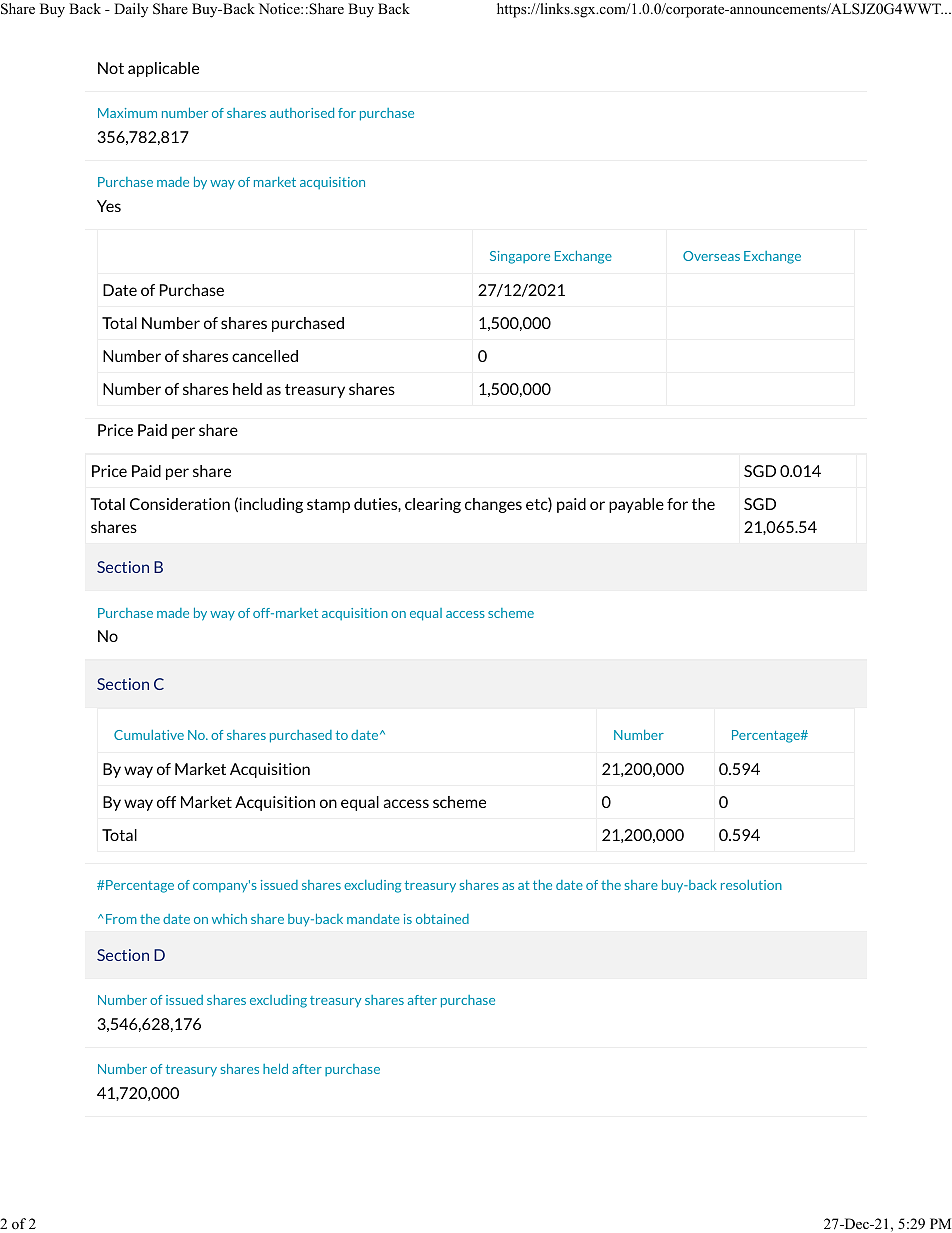 Image resolution: width=952 pixels, height=1233 pixels. Describe the element at coordinates (442, 919) in the screenshot. I see `obtained` at that location.
